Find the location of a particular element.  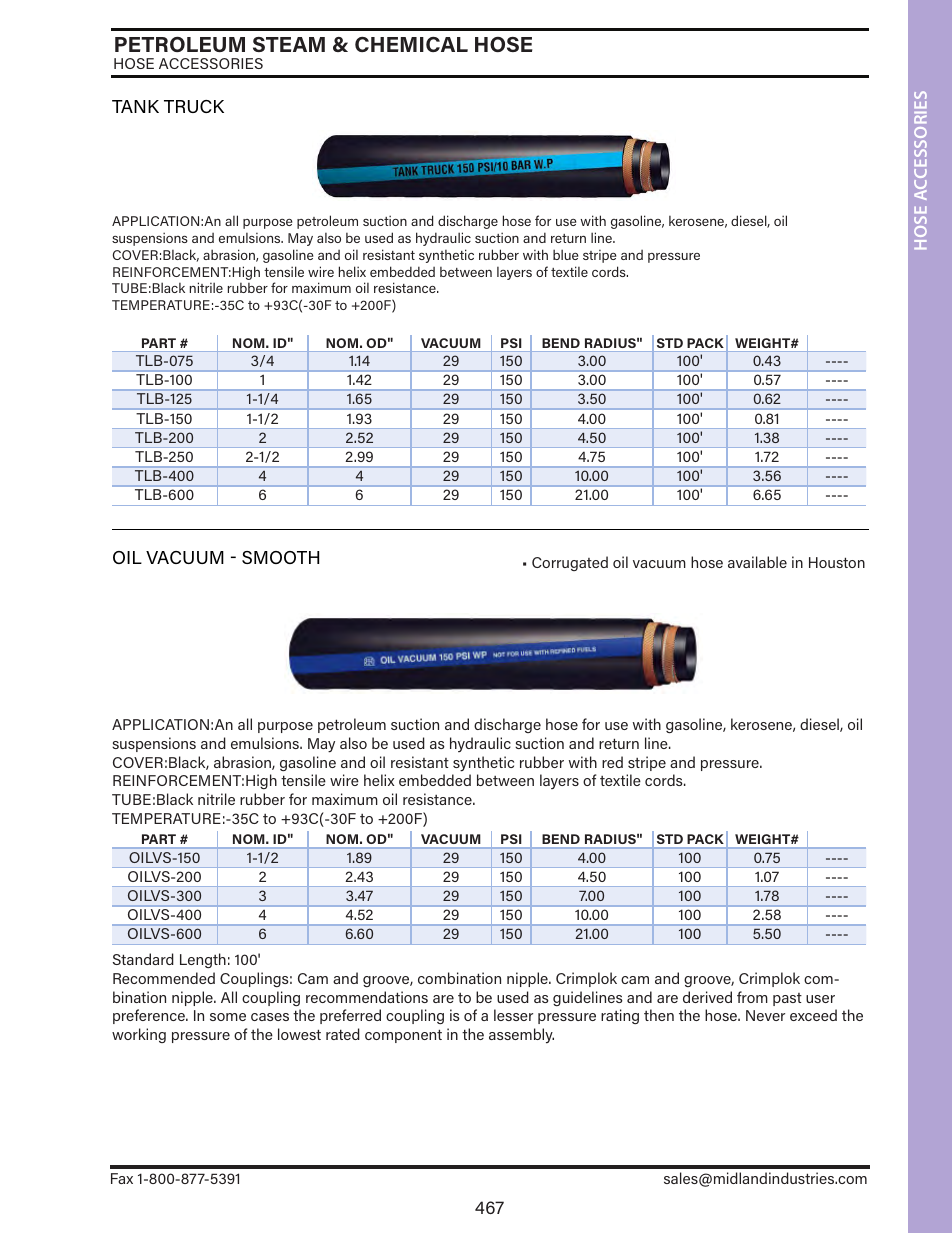

blue is located at coordinates (565, 254).
